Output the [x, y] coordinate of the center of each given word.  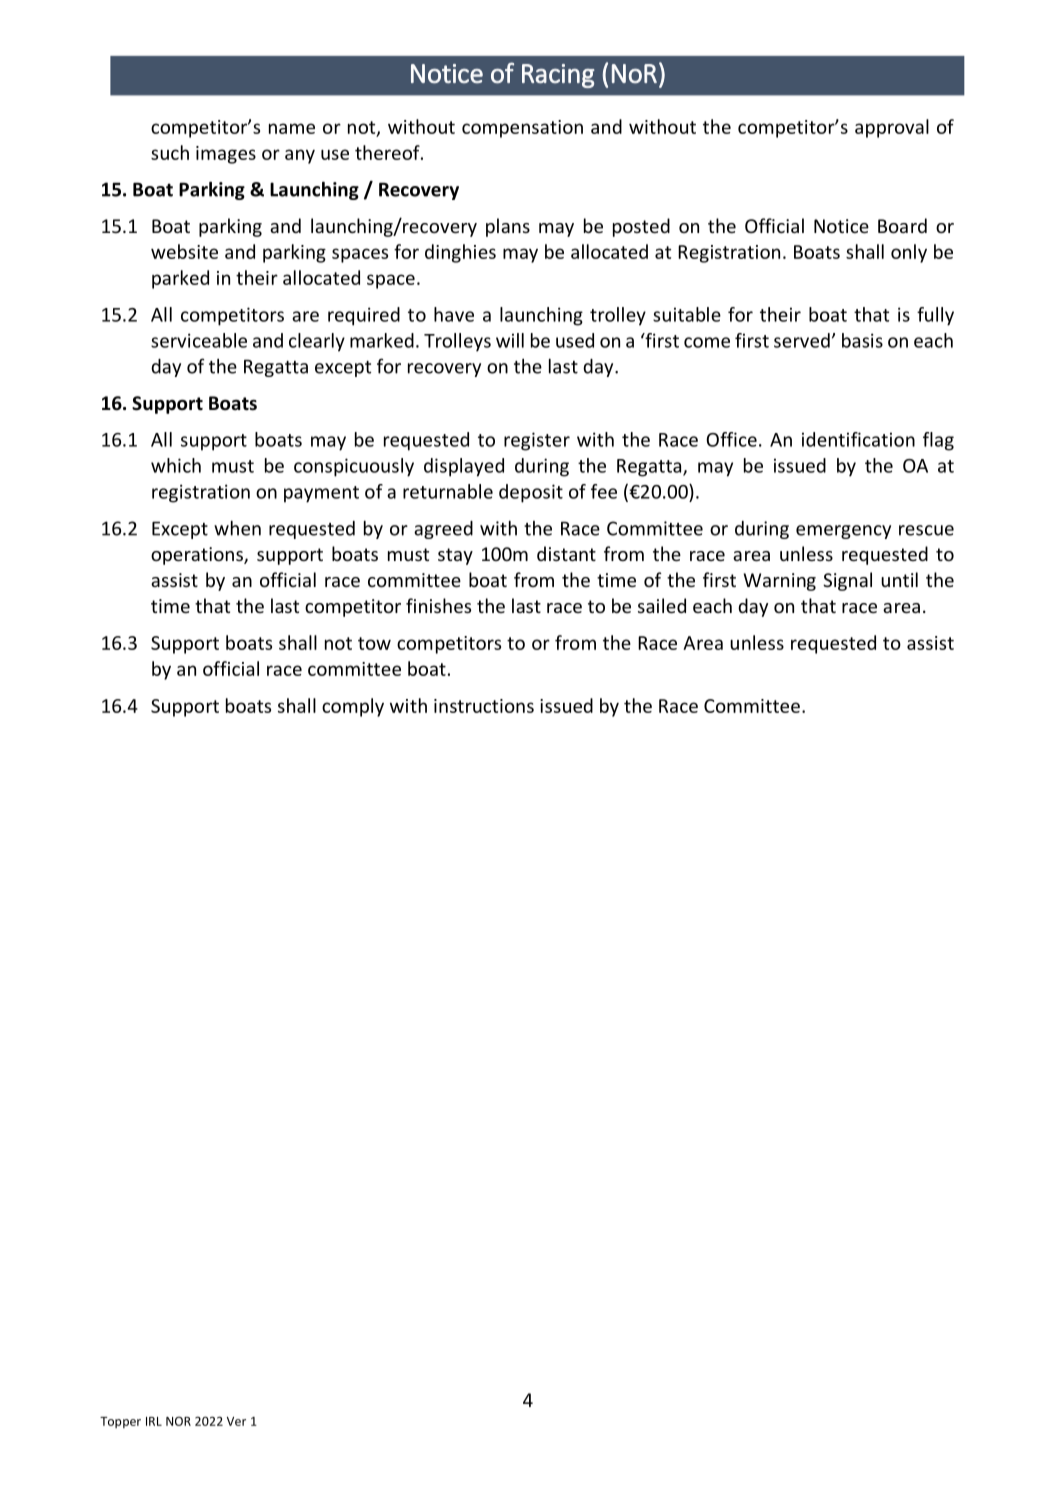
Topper [120, 1422]
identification [858, 439]
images [226, 155]
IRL [154, 1421]
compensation [522, 129]
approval [892, 128]
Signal [847, 581]
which [176, 465]
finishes [438, 605]
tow [374, 643]
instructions [484, 706]
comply [353, 707]
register [537, 441]
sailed [662, 605]
